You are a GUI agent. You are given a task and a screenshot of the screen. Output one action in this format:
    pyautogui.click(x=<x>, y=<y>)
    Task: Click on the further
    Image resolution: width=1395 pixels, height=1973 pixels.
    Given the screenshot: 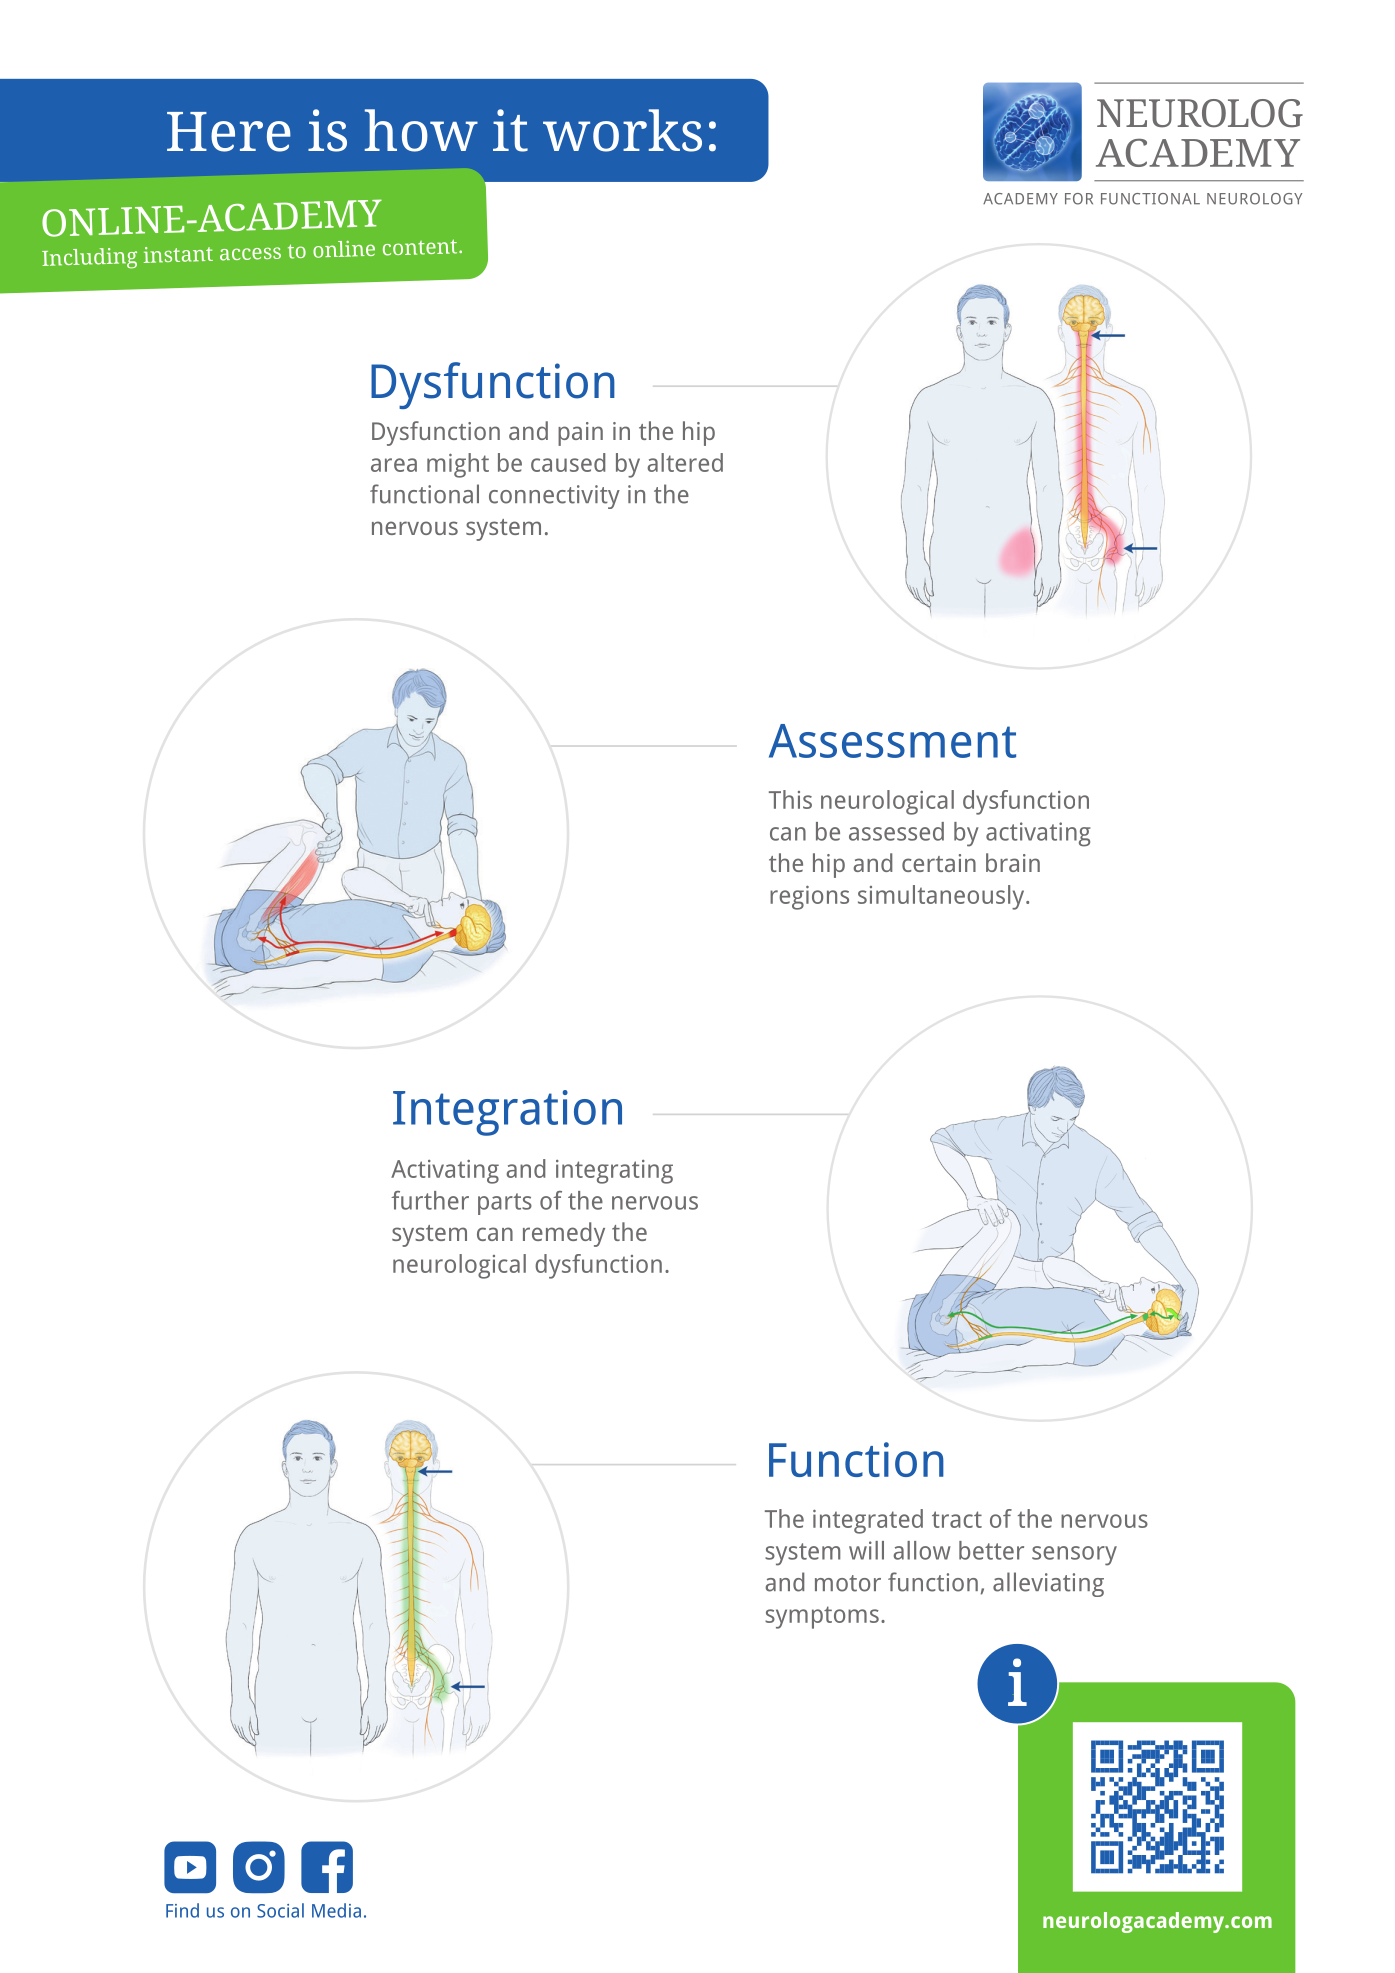 What is the action you would take?
    pyautogui.click(x=430, y=1200)
